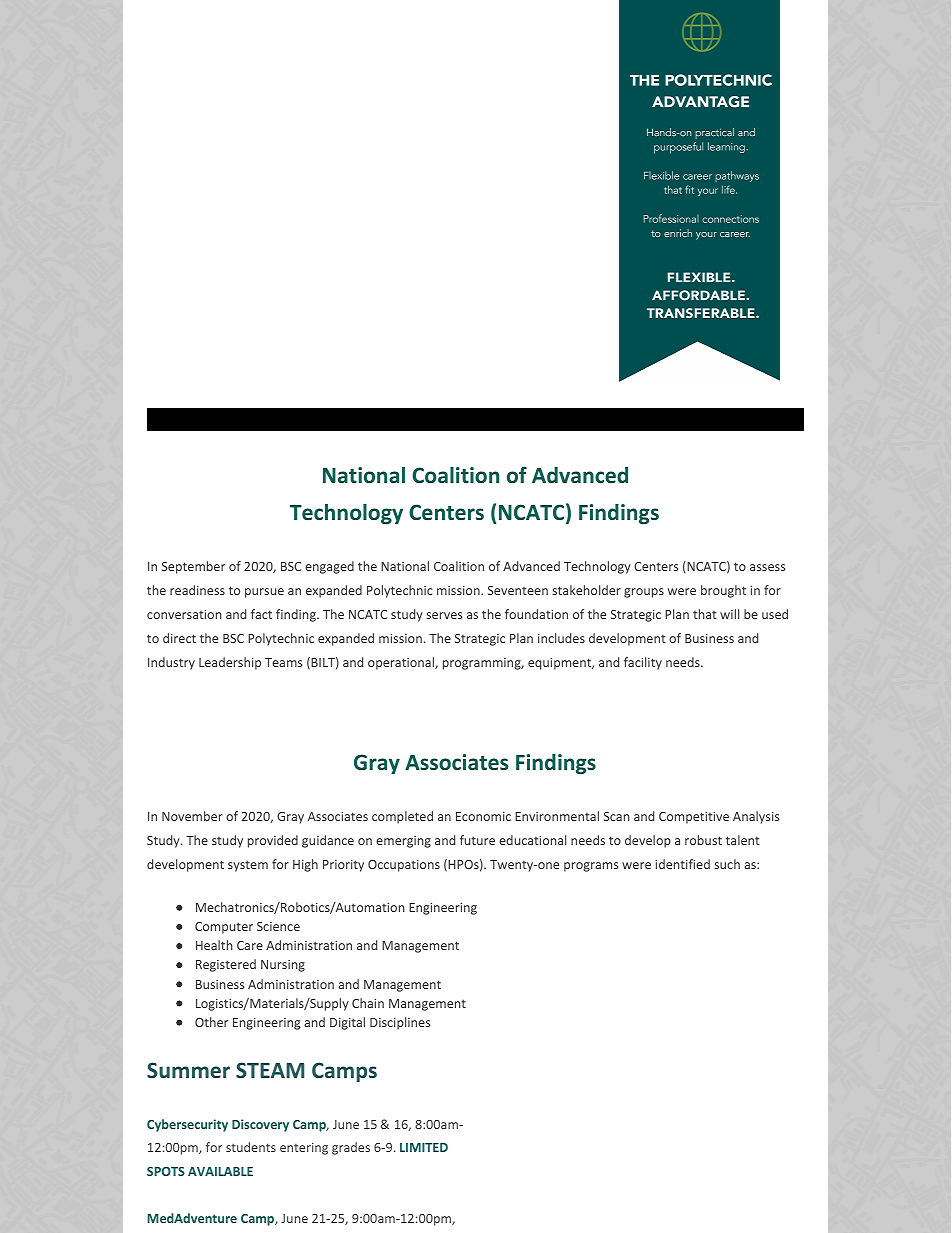 The image size is (952, 1233). What do you see at coordinates (723, 591) in the document?
I see `brought` at bounding box center [723, 591].
